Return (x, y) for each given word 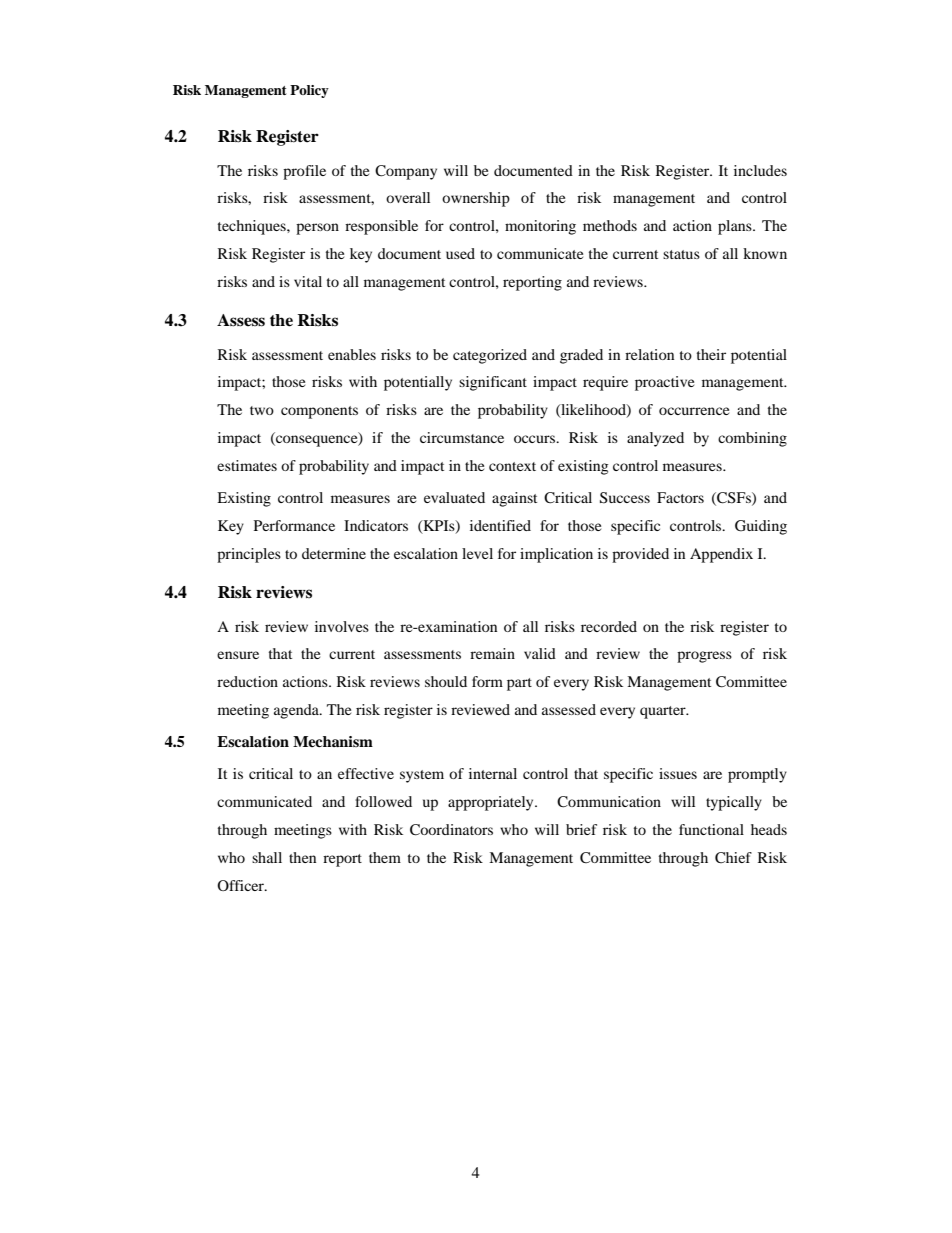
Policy (309, 91)
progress (704, 657)
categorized (490, 356)
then (302, 857)
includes (760, 170)
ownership (476, 199)
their (711, 354)
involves (342, 626)
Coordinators (451, 830)
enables (352, 354)
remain (492, 653)
